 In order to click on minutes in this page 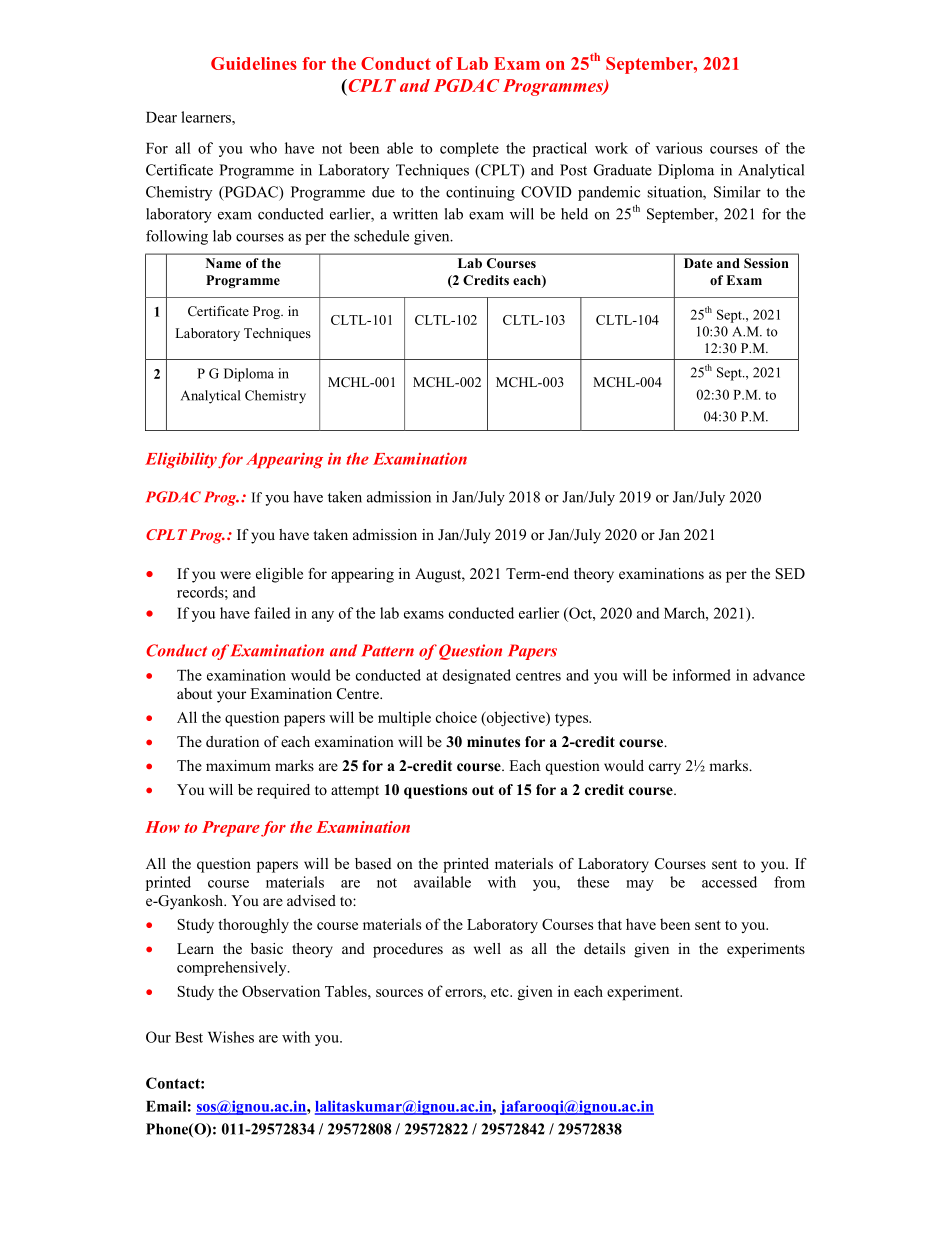, I will do `click(493, 741)`.
